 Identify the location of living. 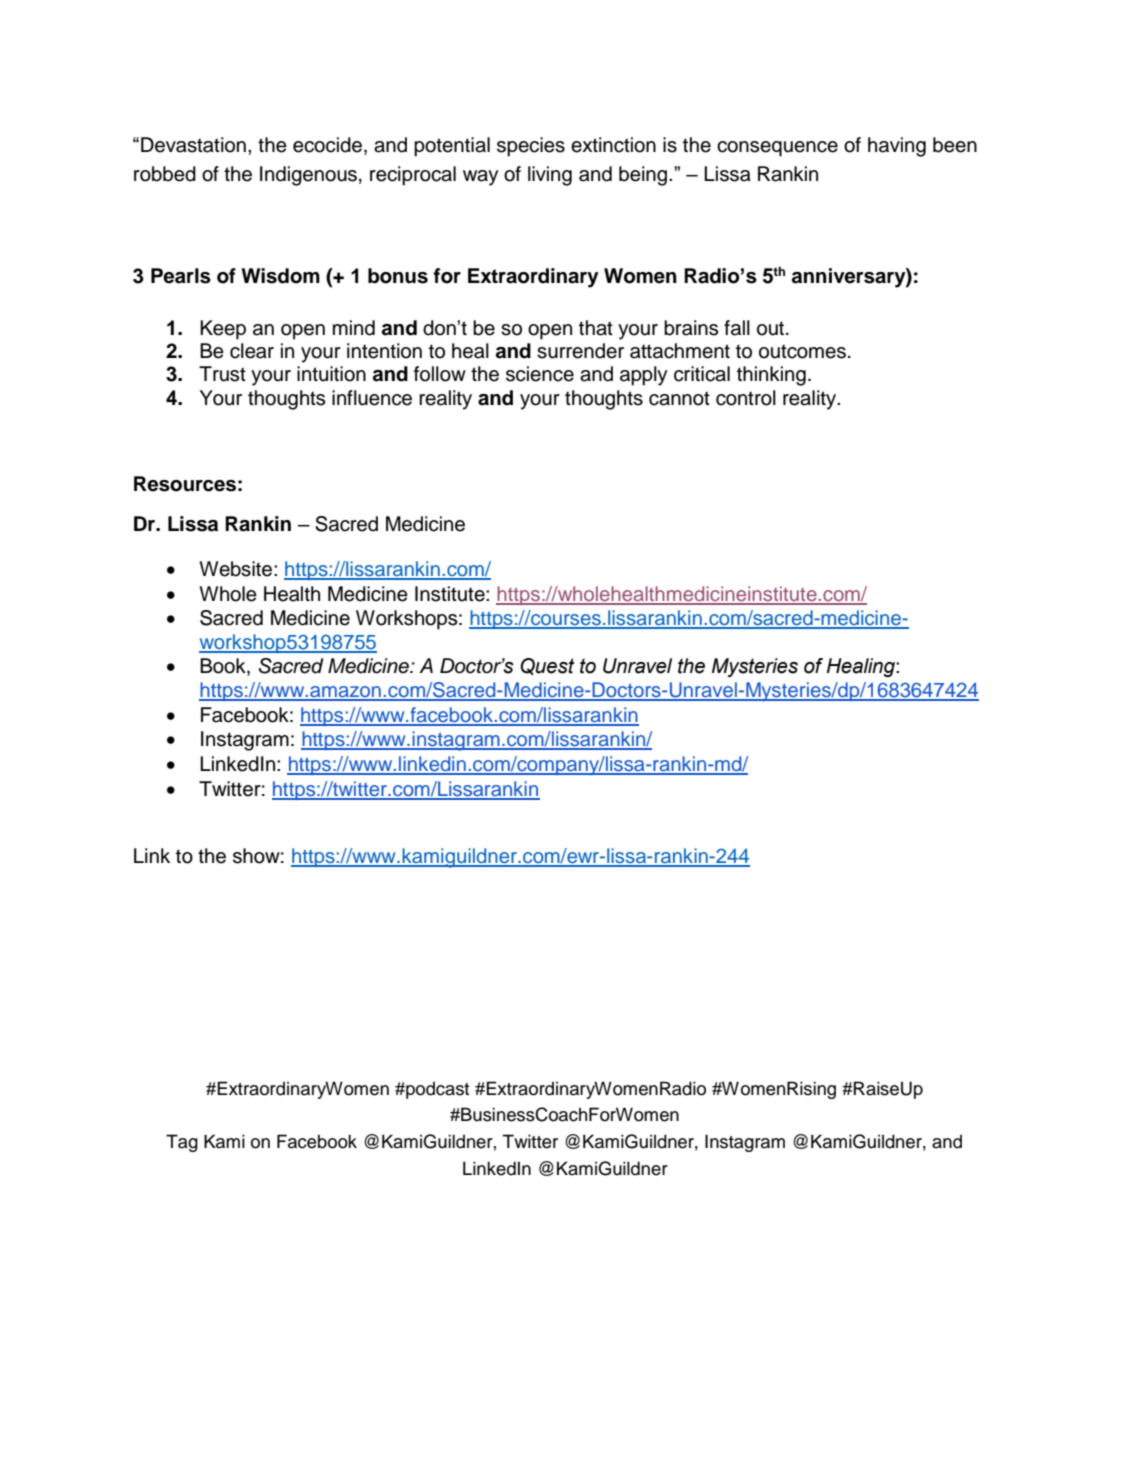
(550, 176).
